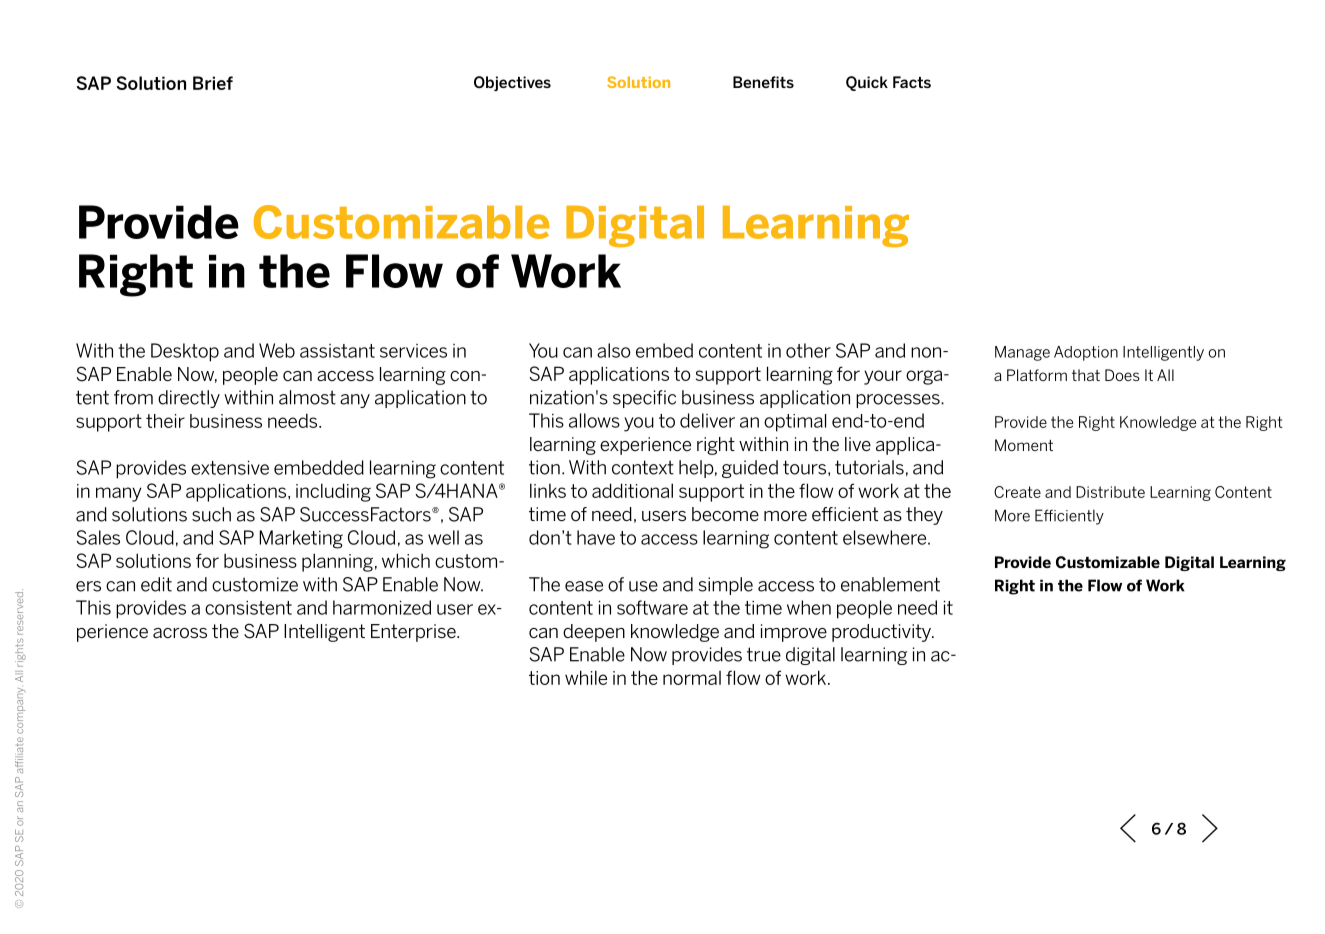 Image resolution: width=1325 pixels, height=934 pixels. Describe the element at coordinates (924, 516) in the screenshot. I see `they` at that location.
